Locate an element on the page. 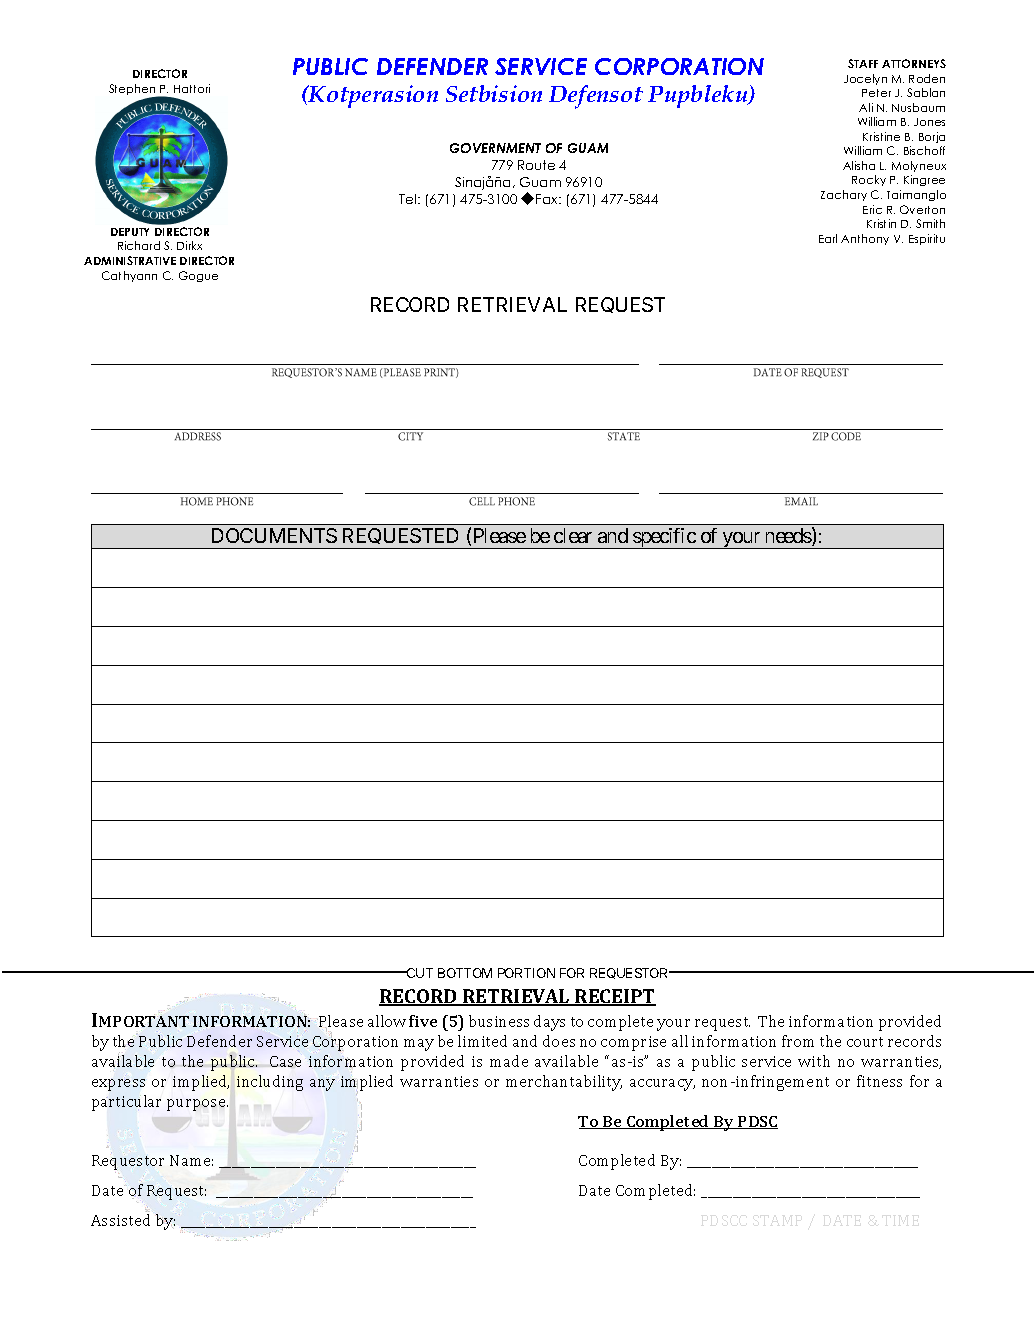 The width and height of the image is (1035, 1340). GOVERNMENT is located at coordinates (495, 148).
